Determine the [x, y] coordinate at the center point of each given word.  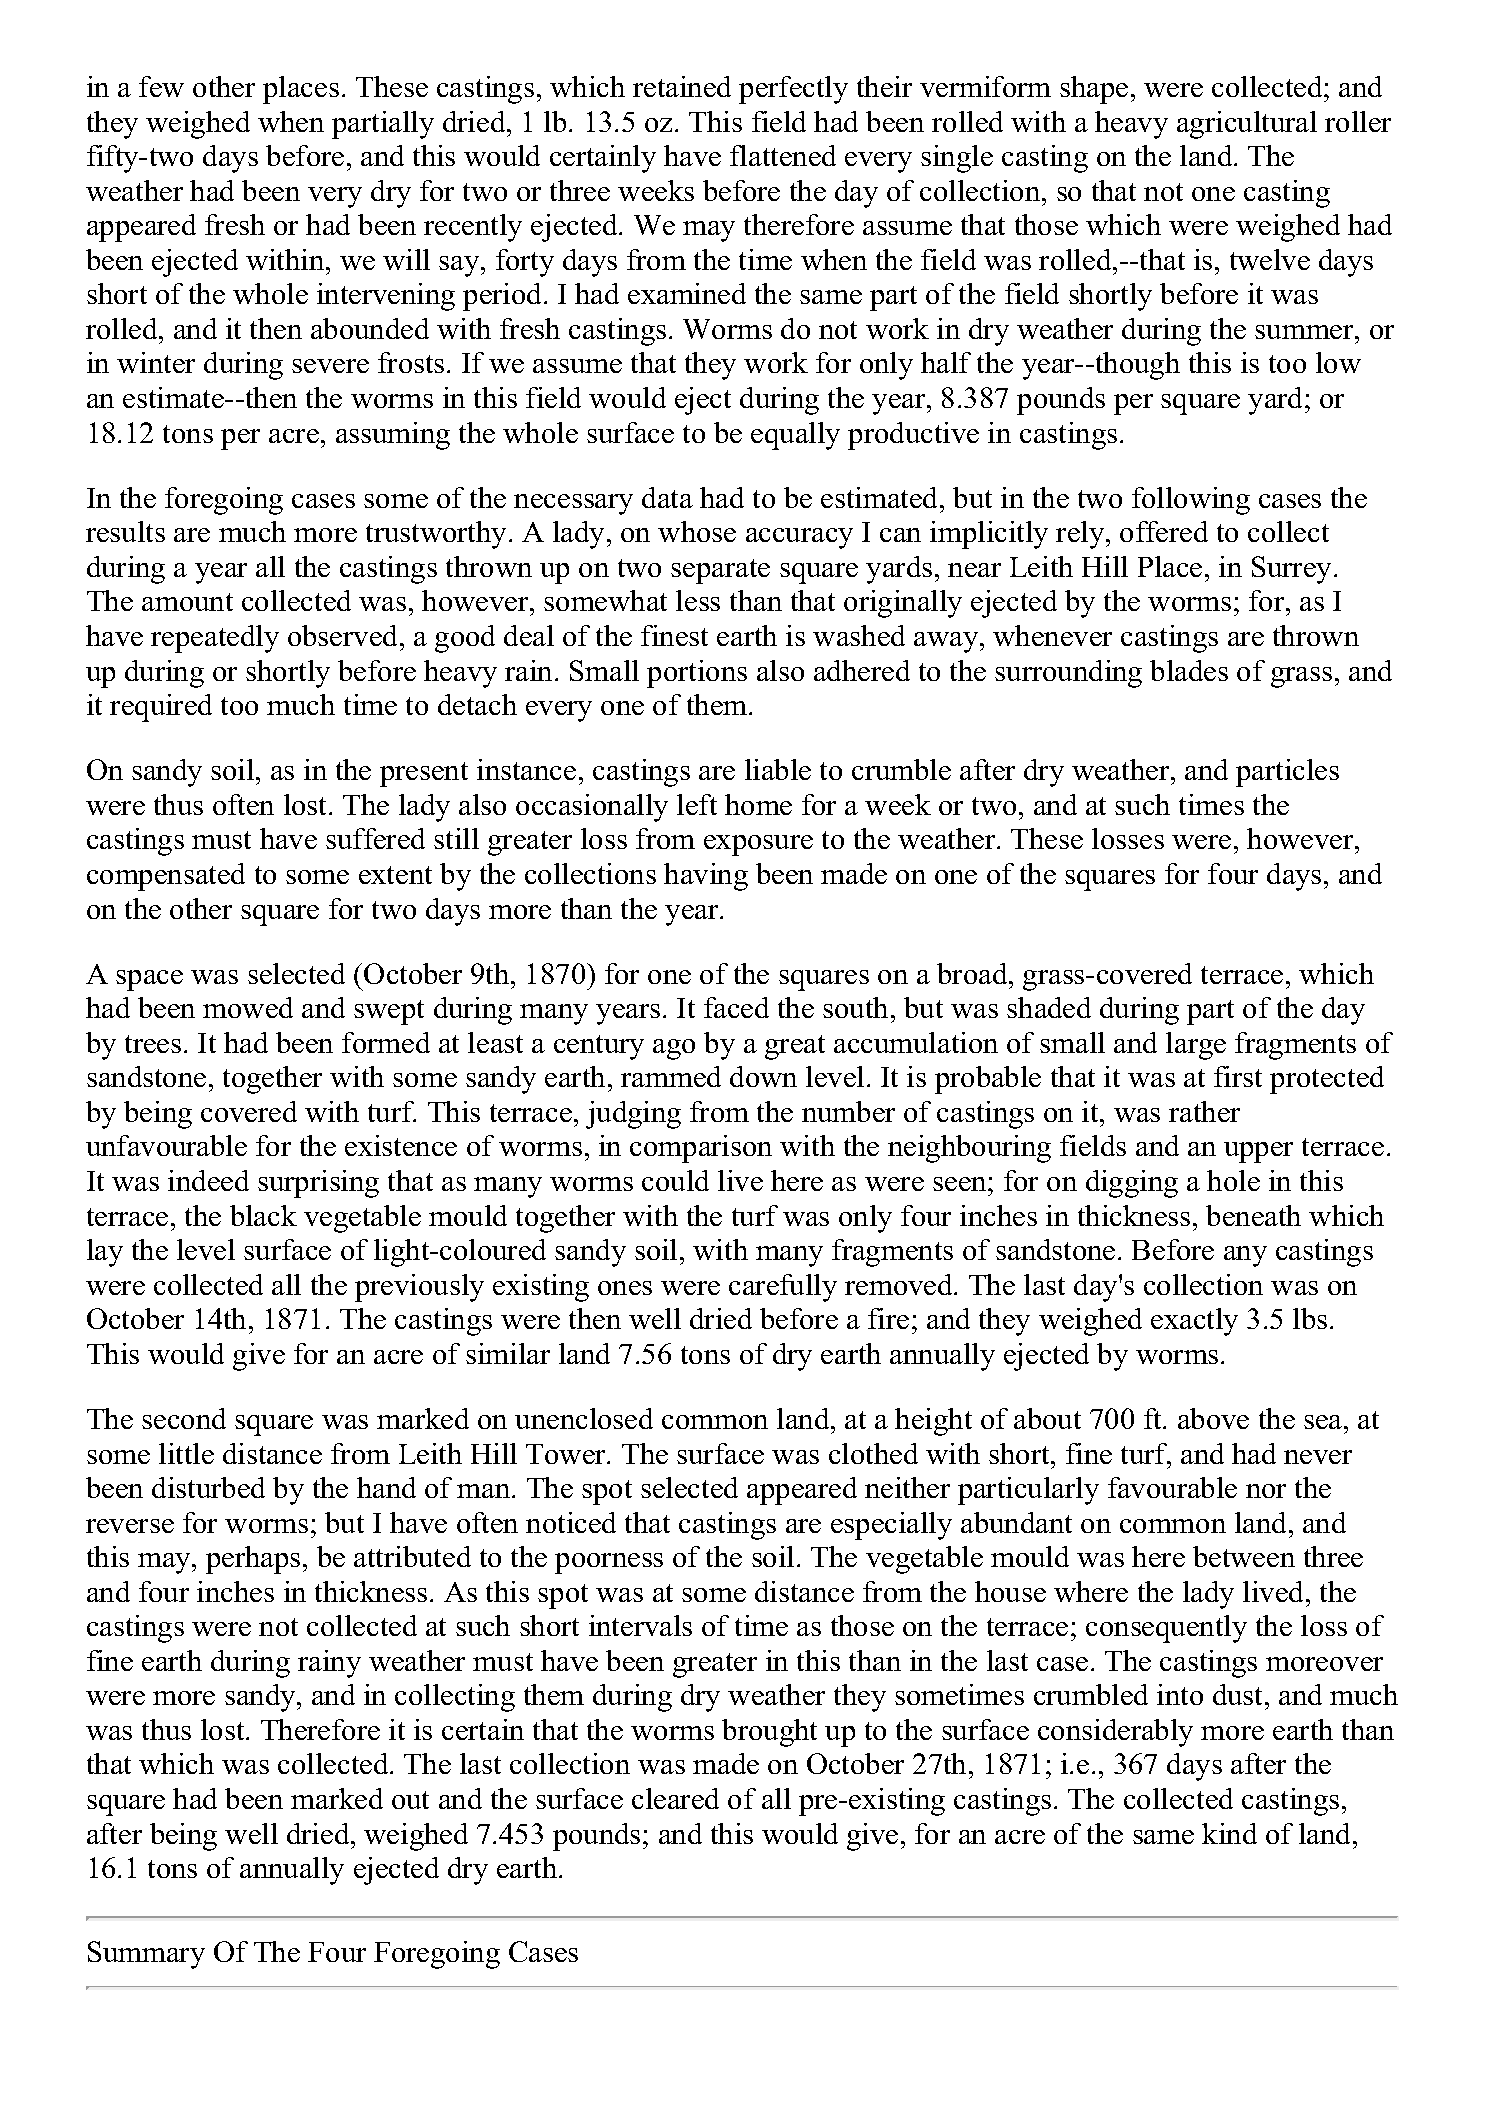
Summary [146, 1955]
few [161, 86]
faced [736, 1007]
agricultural [1247, 125]
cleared [675, 1798]
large [1196, 1046]
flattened [783, 155]
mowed [248, 1007]
